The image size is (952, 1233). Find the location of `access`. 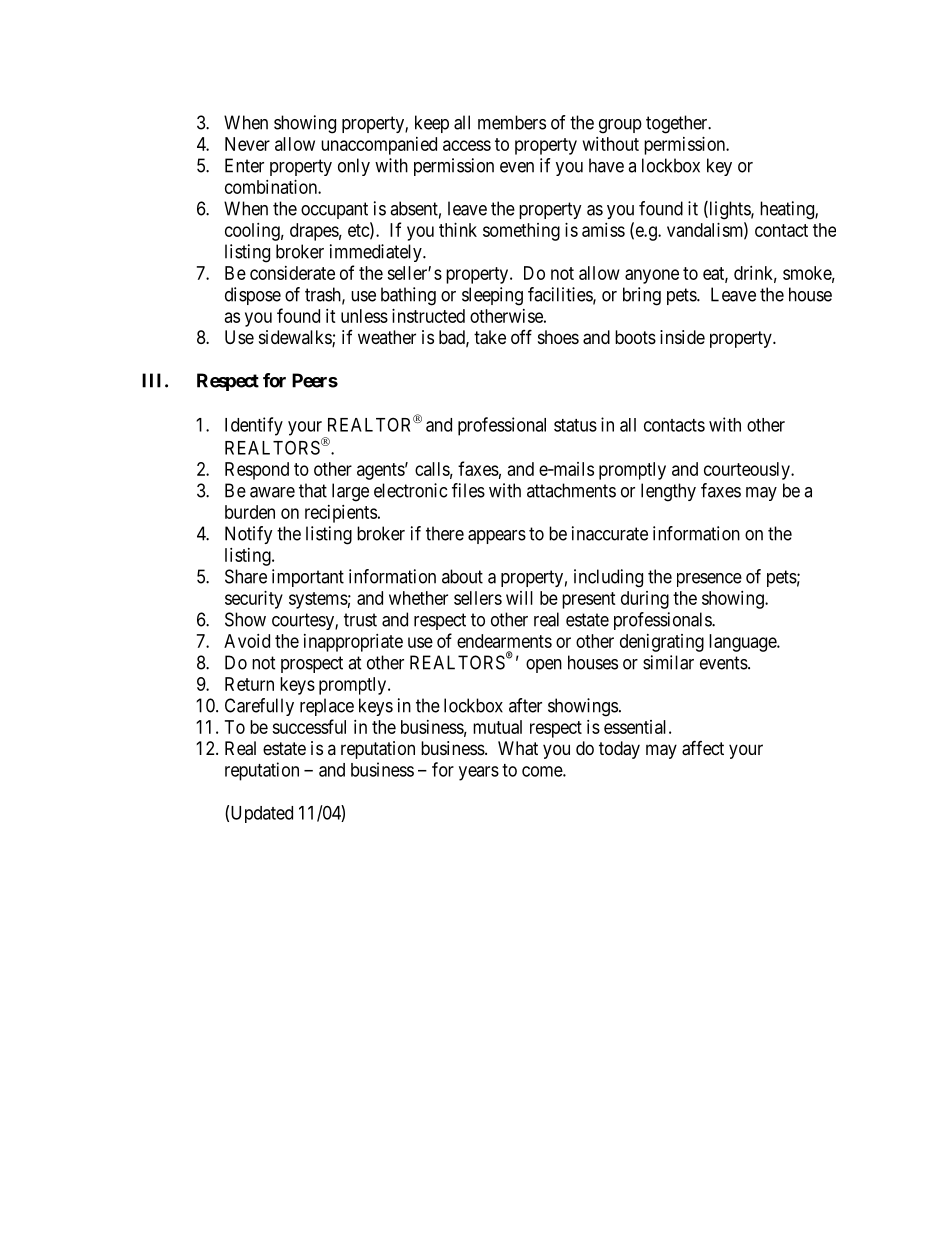

access is located at coordinates (467, 145).
